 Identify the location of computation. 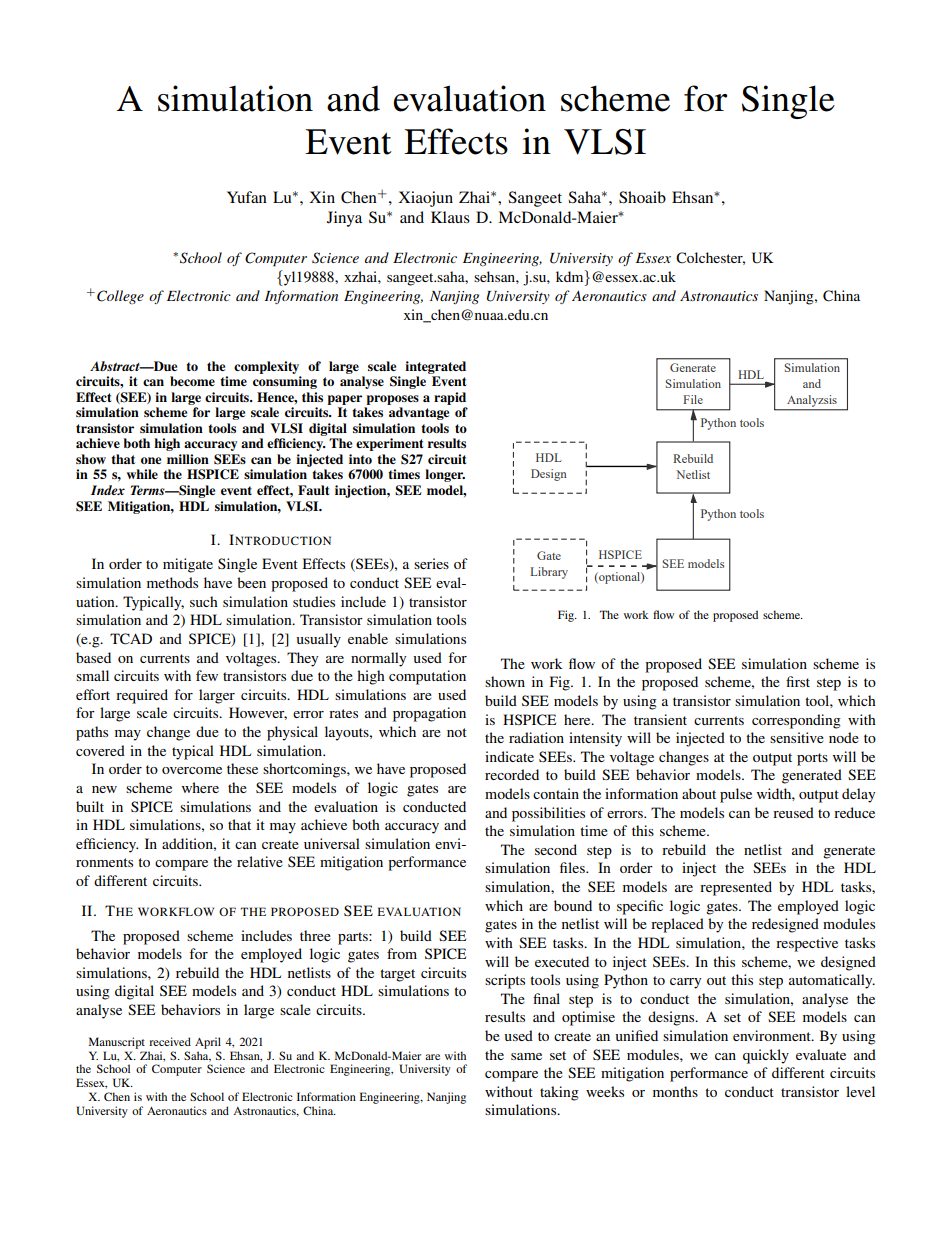
(427, 677).
